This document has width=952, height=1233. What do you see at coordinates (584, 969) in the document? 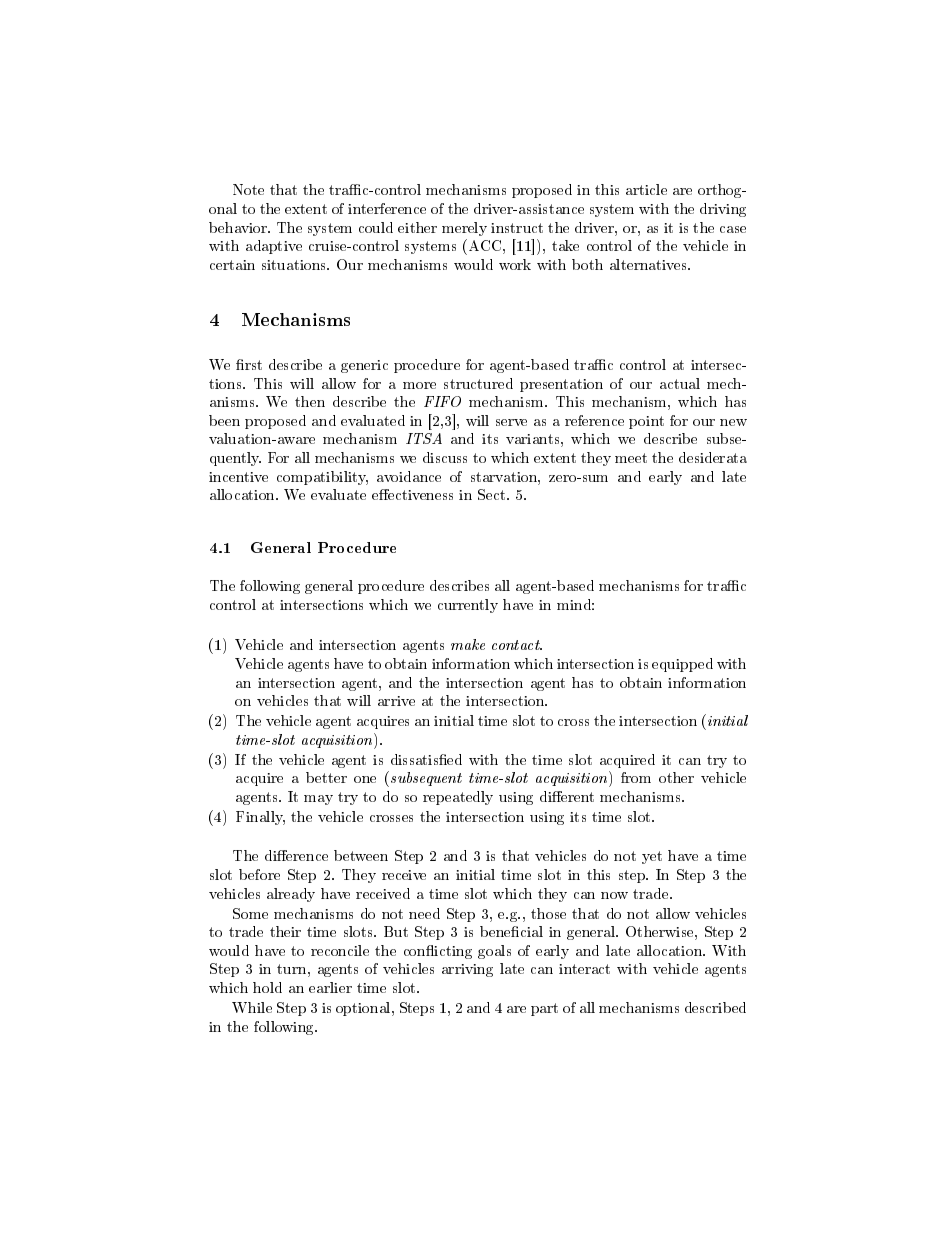
I see `interact` at bounding box center [584, 969].
